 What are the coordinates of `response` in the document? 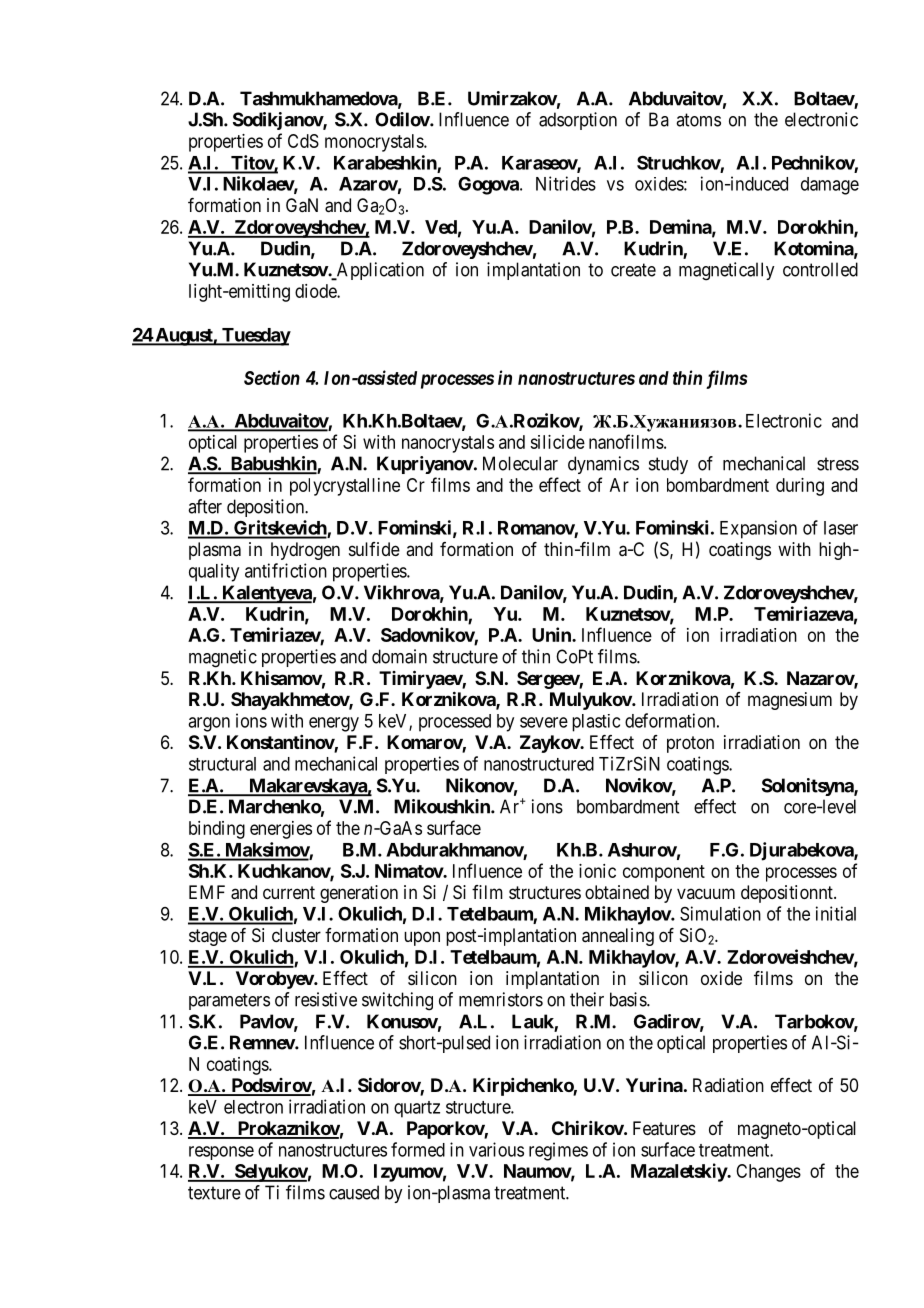 It's located at (221, 1153).
